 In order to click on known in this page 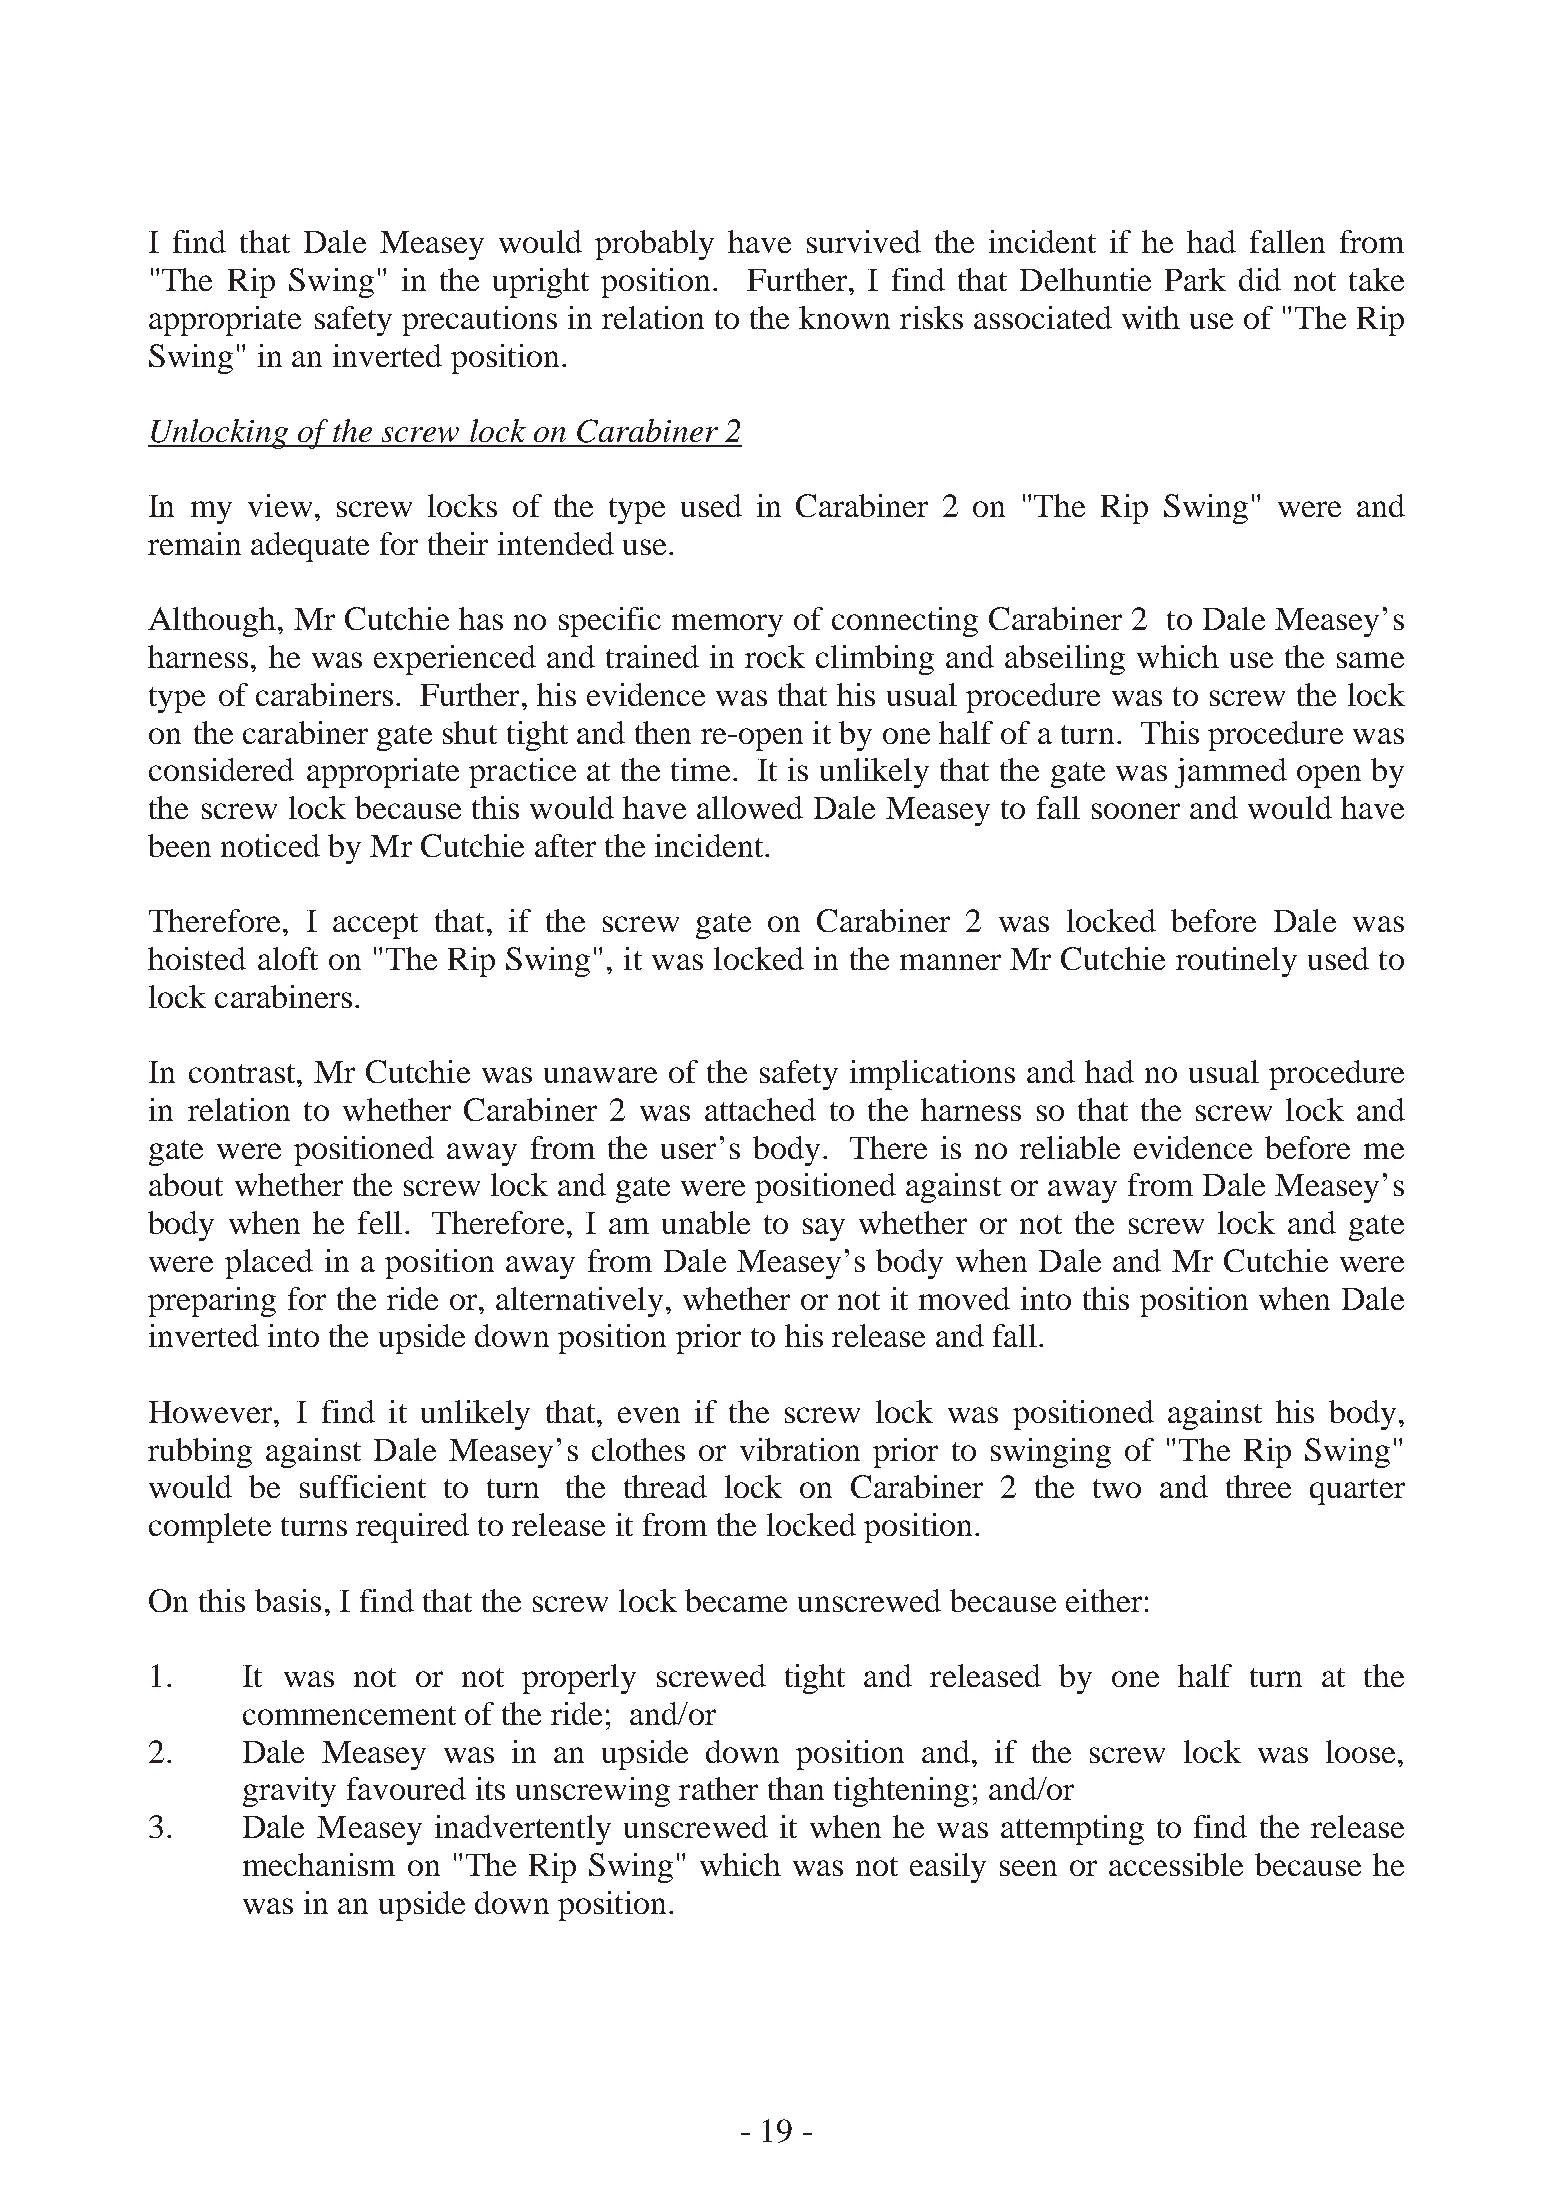, I will do `click(844, 317)`.
